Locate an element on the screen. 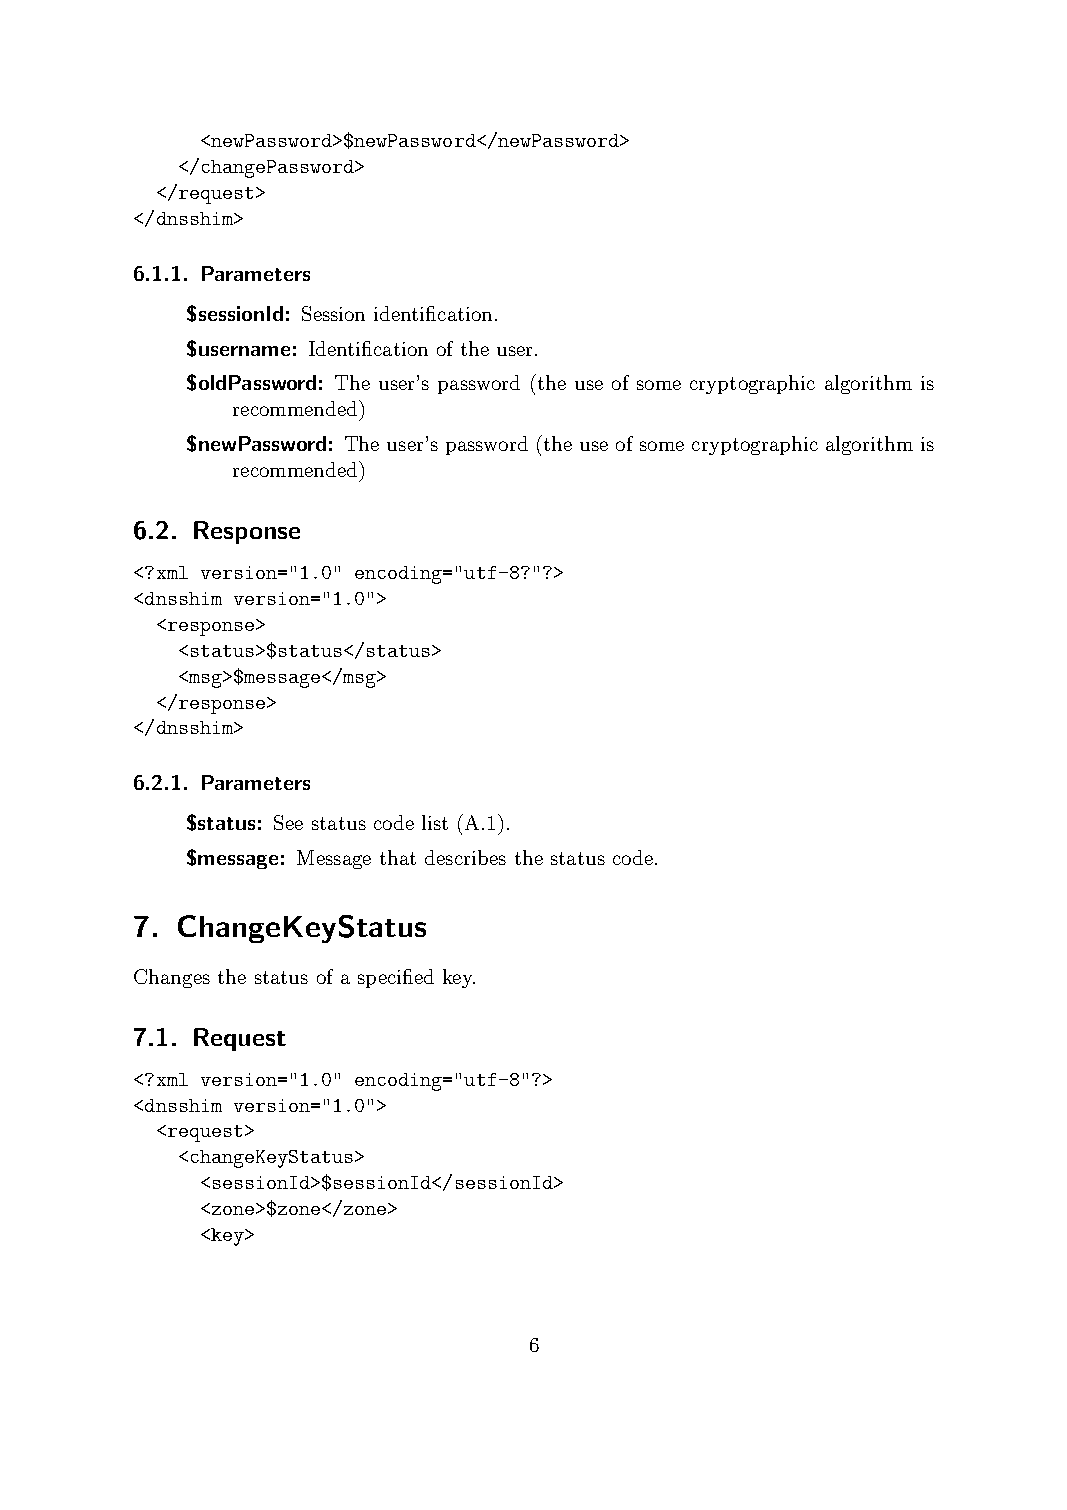  Changes is located at coordinates (172, 978).
